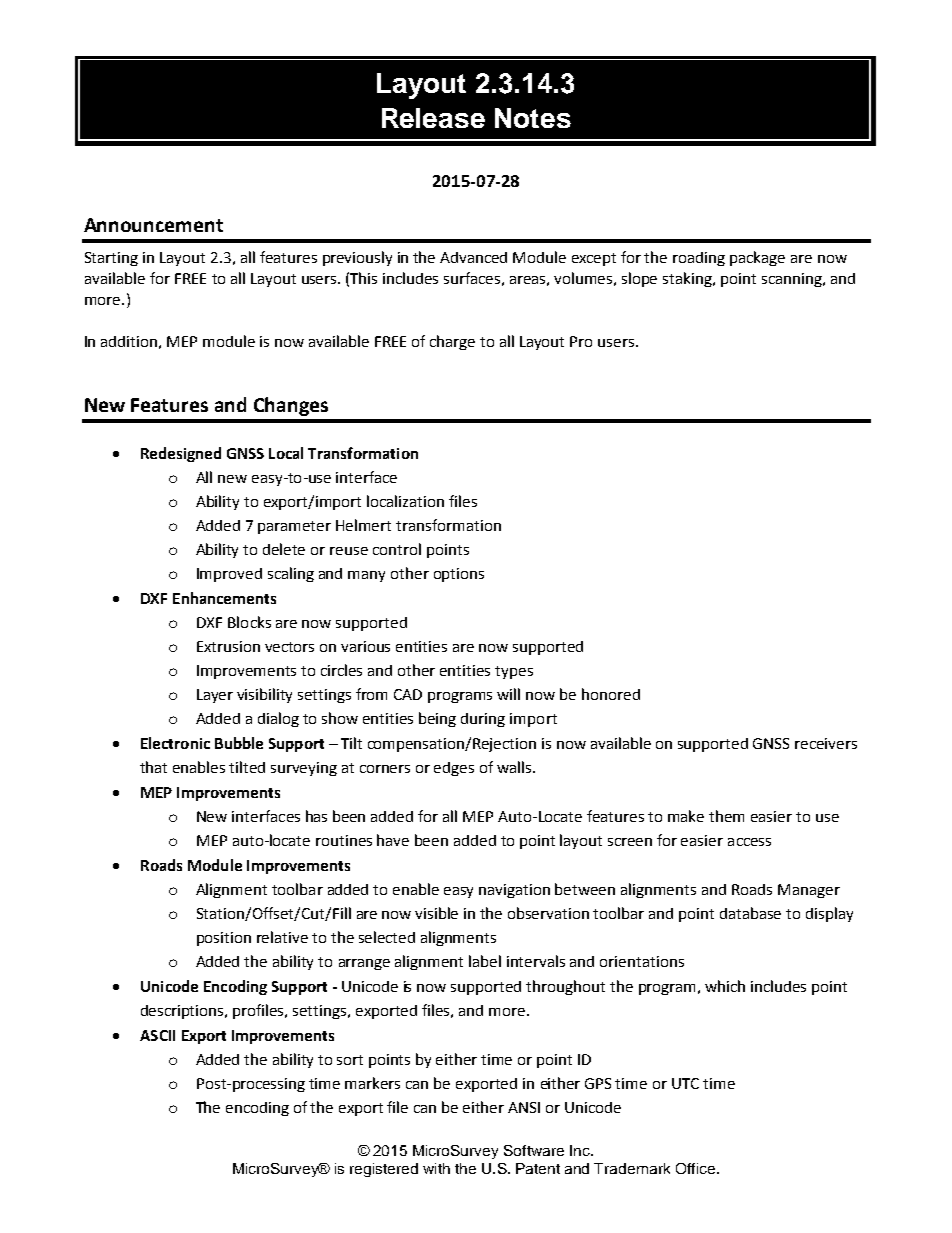  Describe the element at coordinates (726, 816) in the document. I see `them` at that location.
